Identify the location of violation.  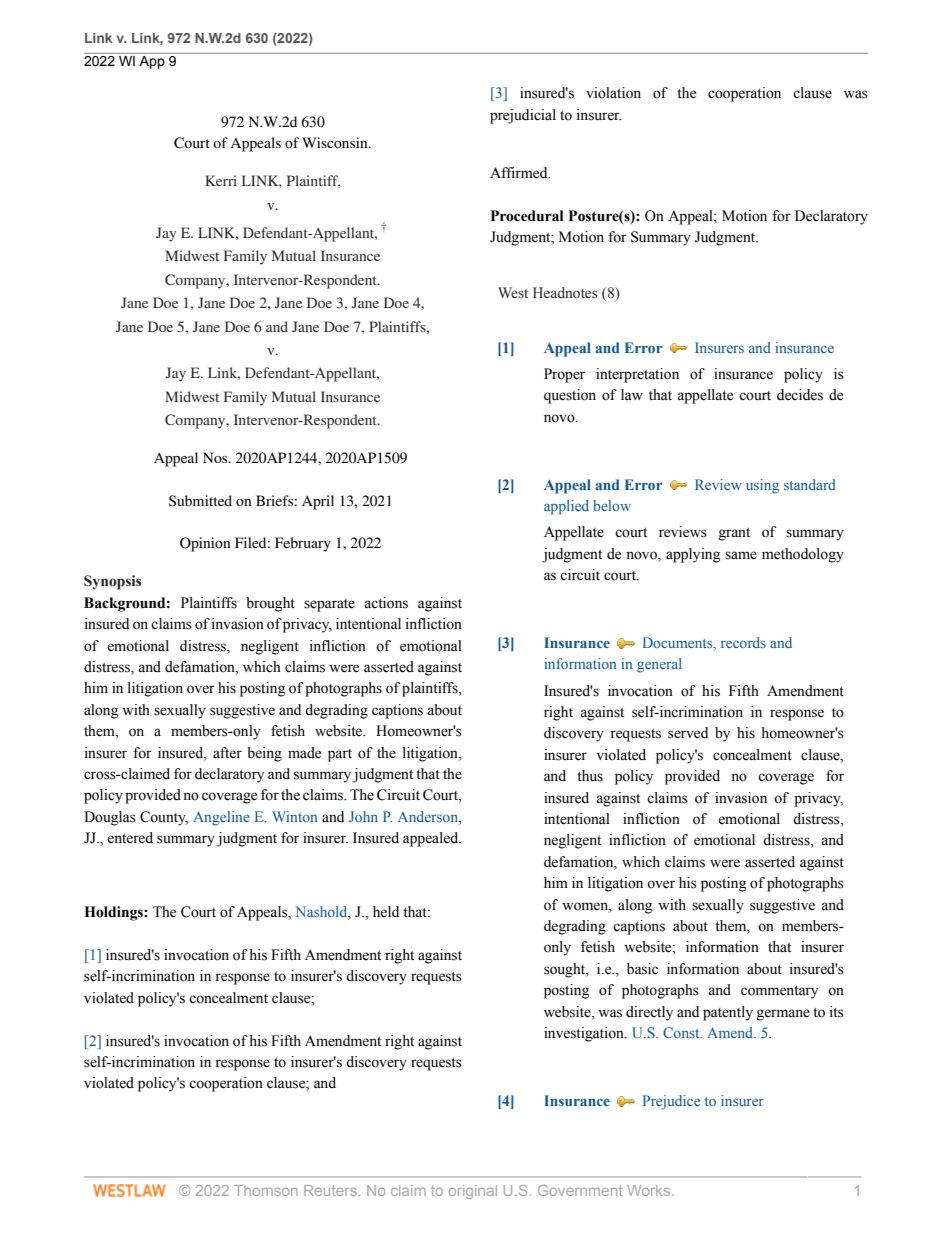
(613, 93).
